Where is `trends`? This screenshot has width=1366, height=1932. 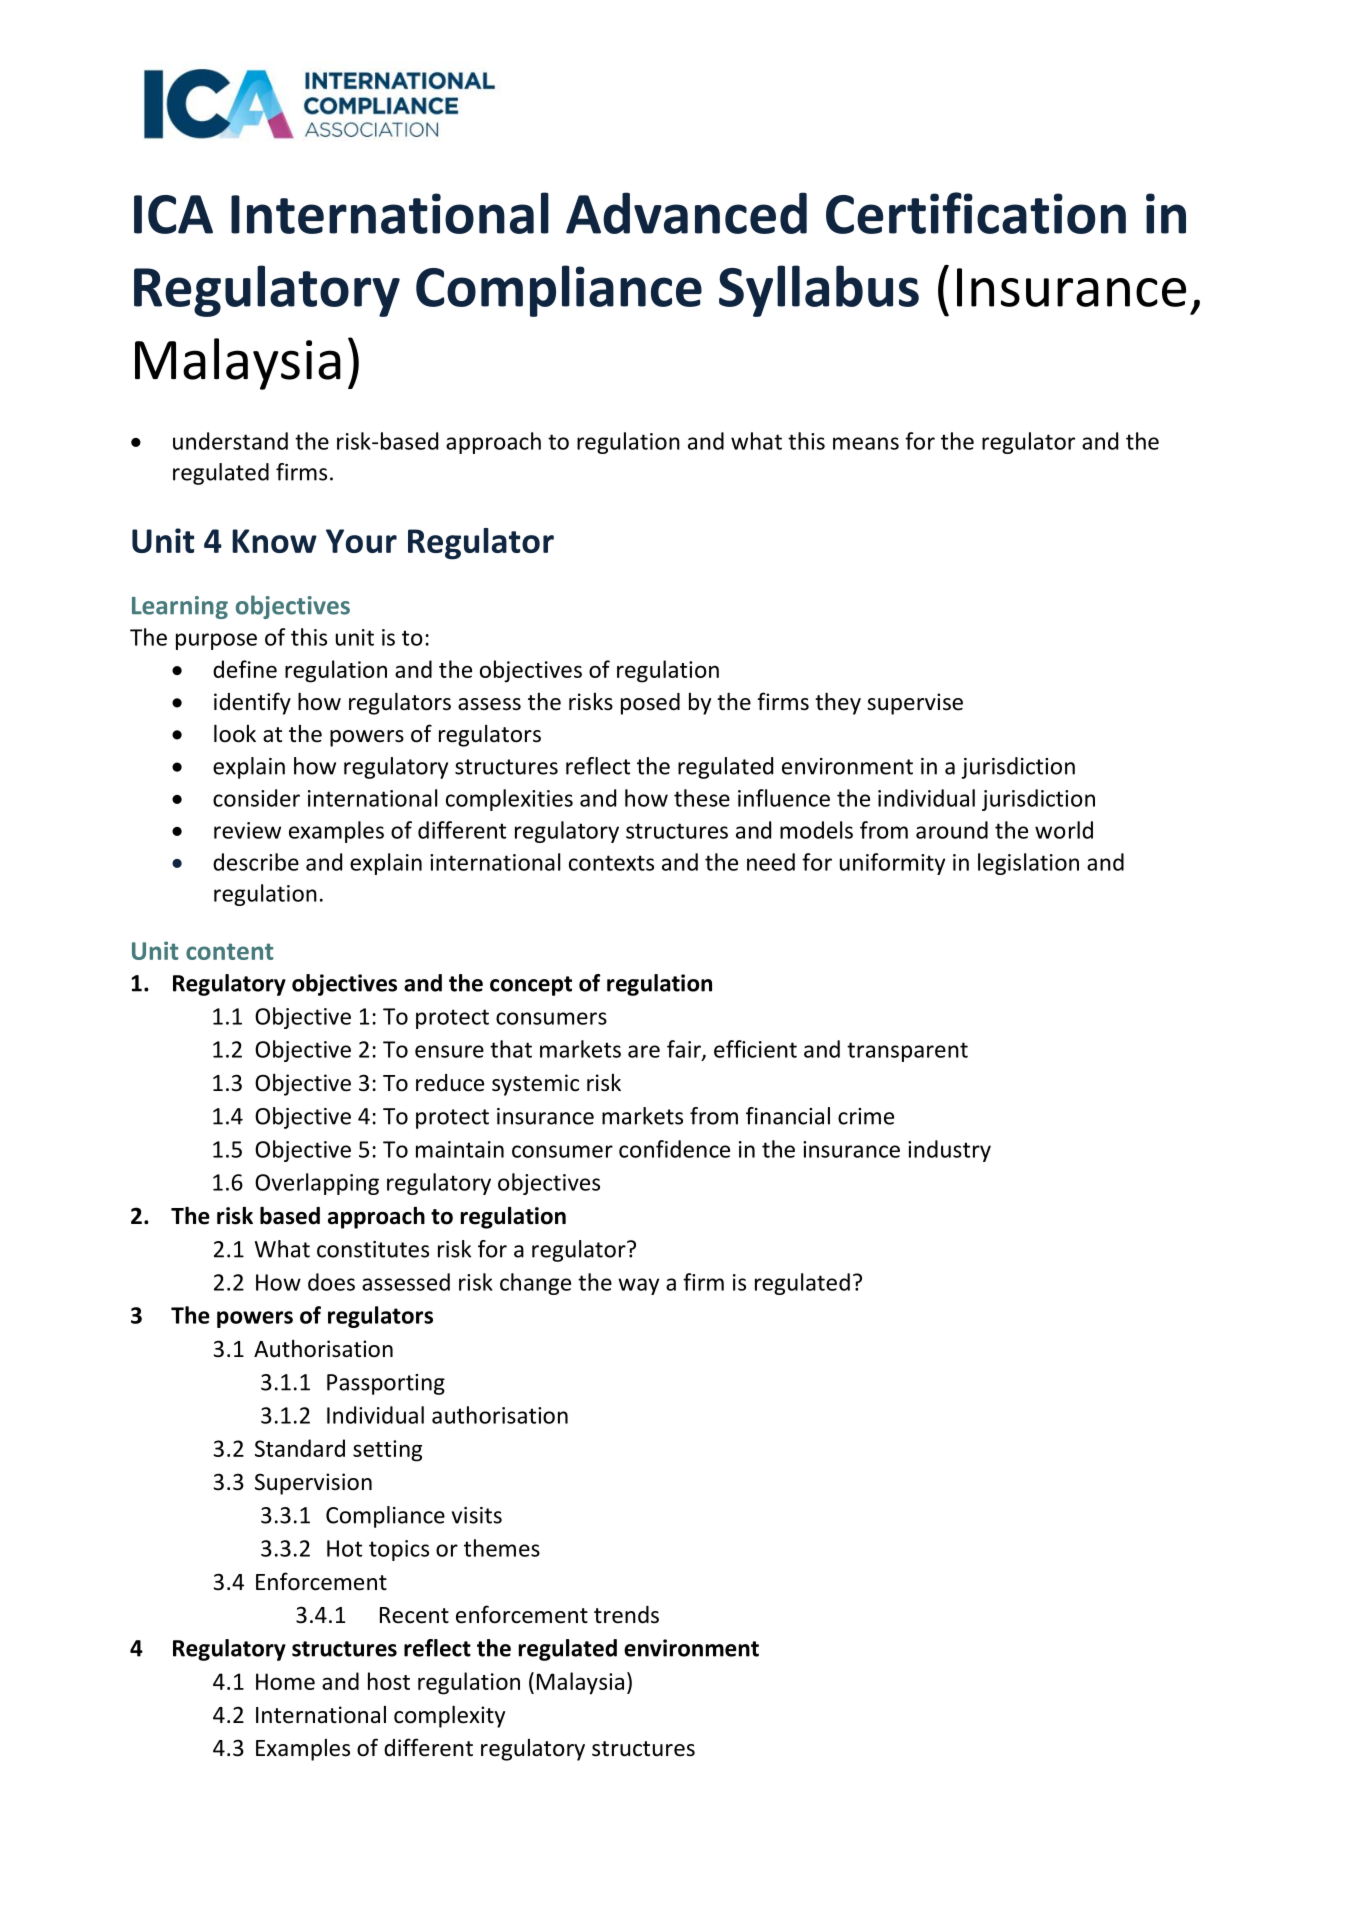
trends is located at coordinates (626, 1615).
